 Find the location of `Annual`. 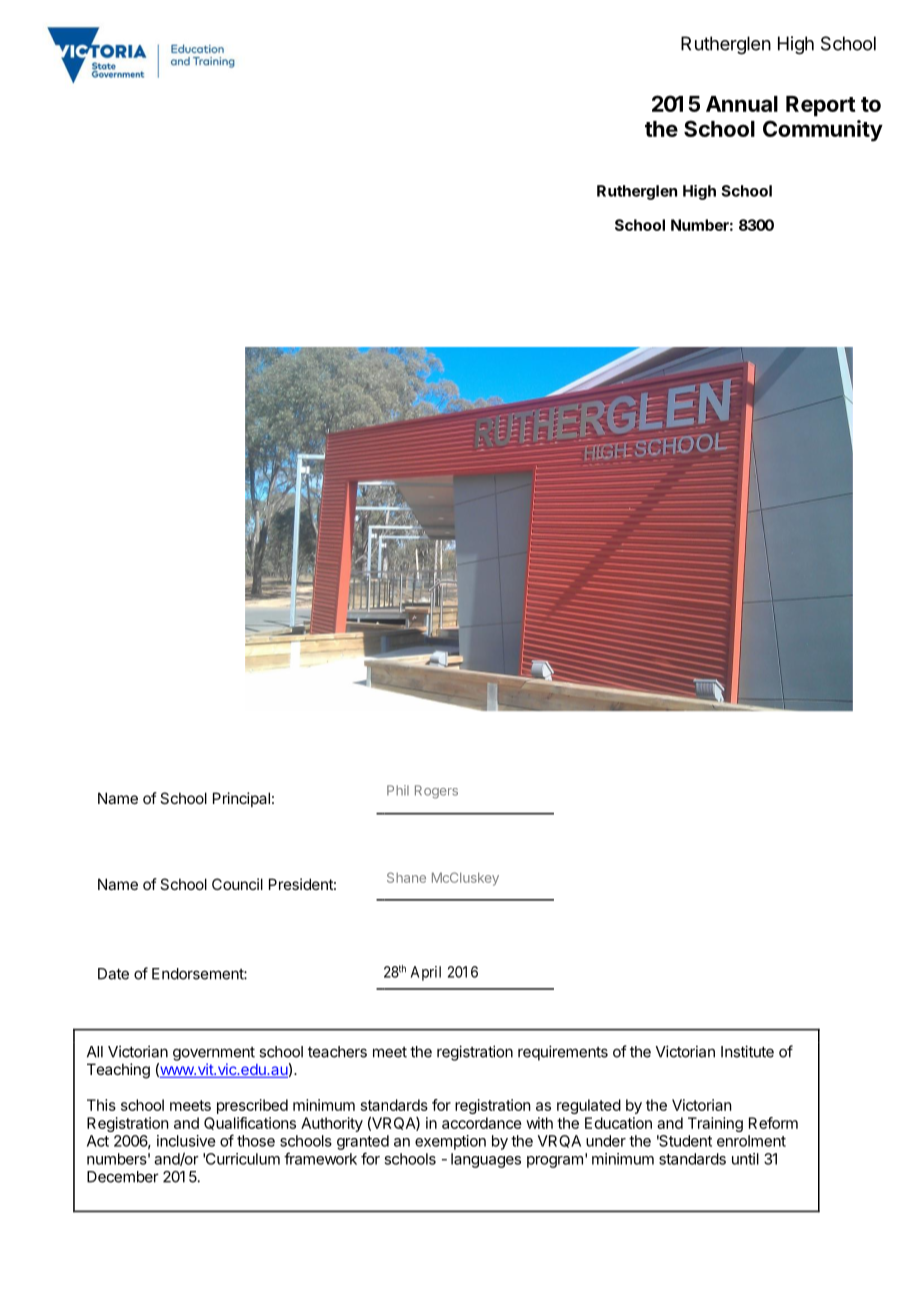

Annual is located at coordinates (742, 104).
